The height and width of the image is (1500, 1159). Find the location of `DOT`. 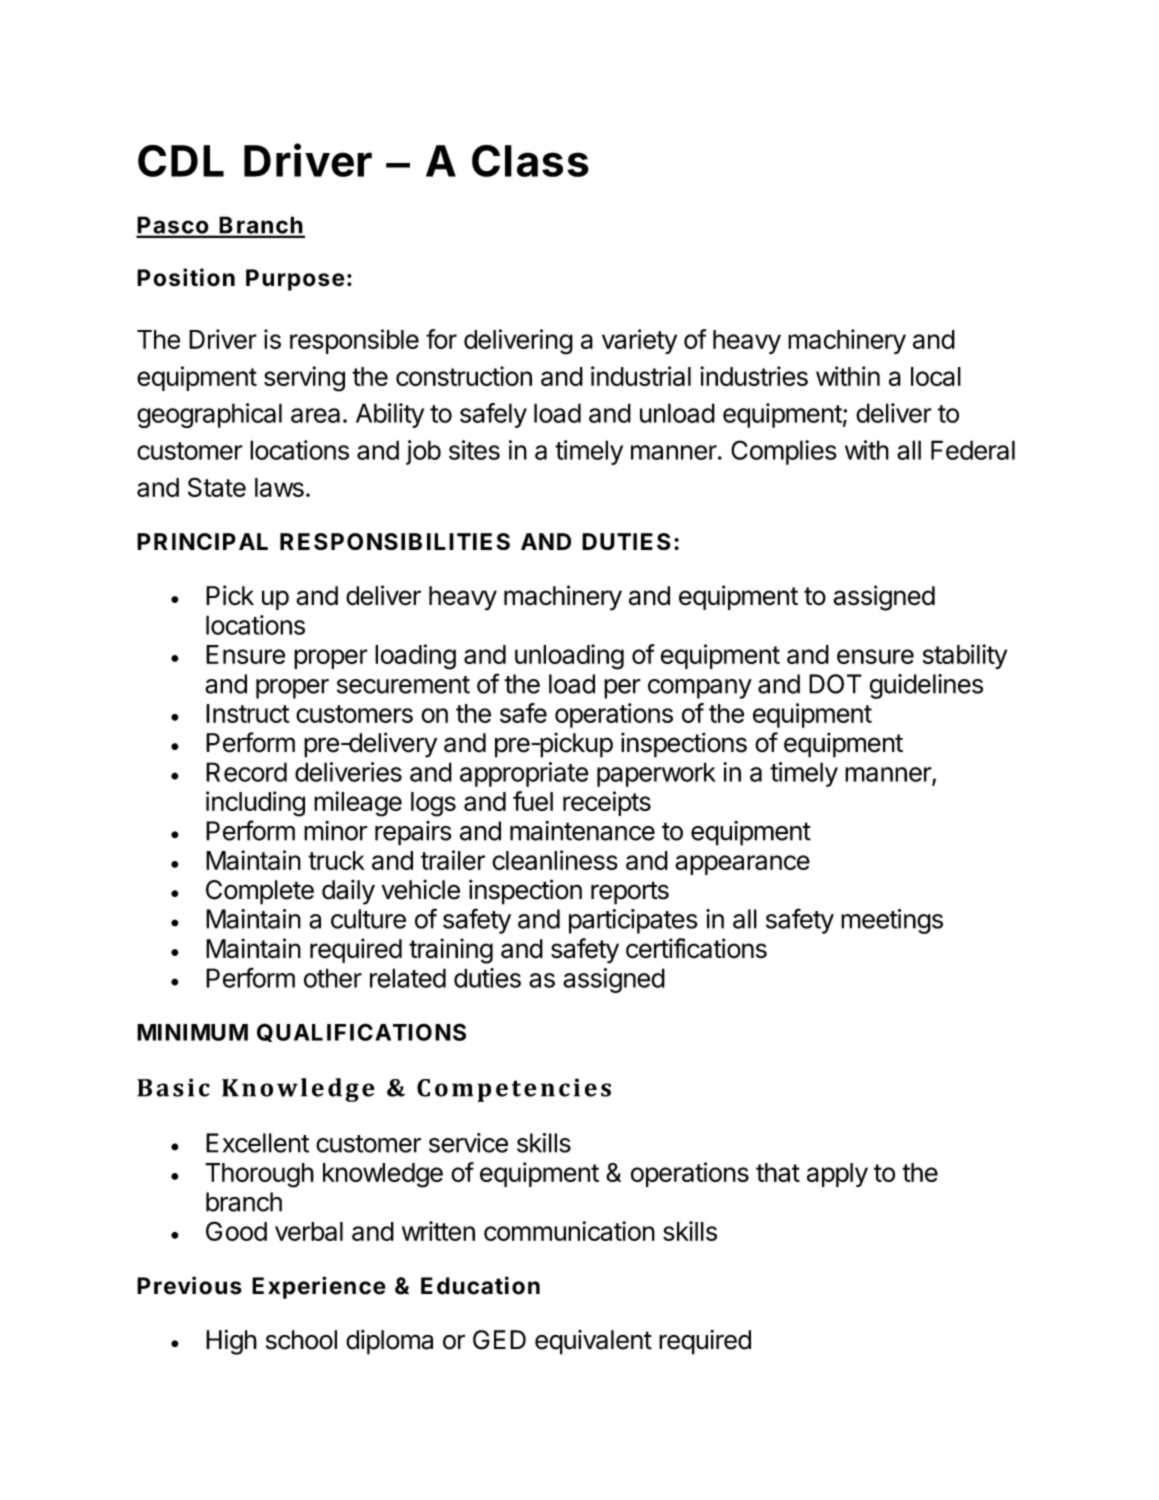

DOT is located at coordinates (835, 684).
